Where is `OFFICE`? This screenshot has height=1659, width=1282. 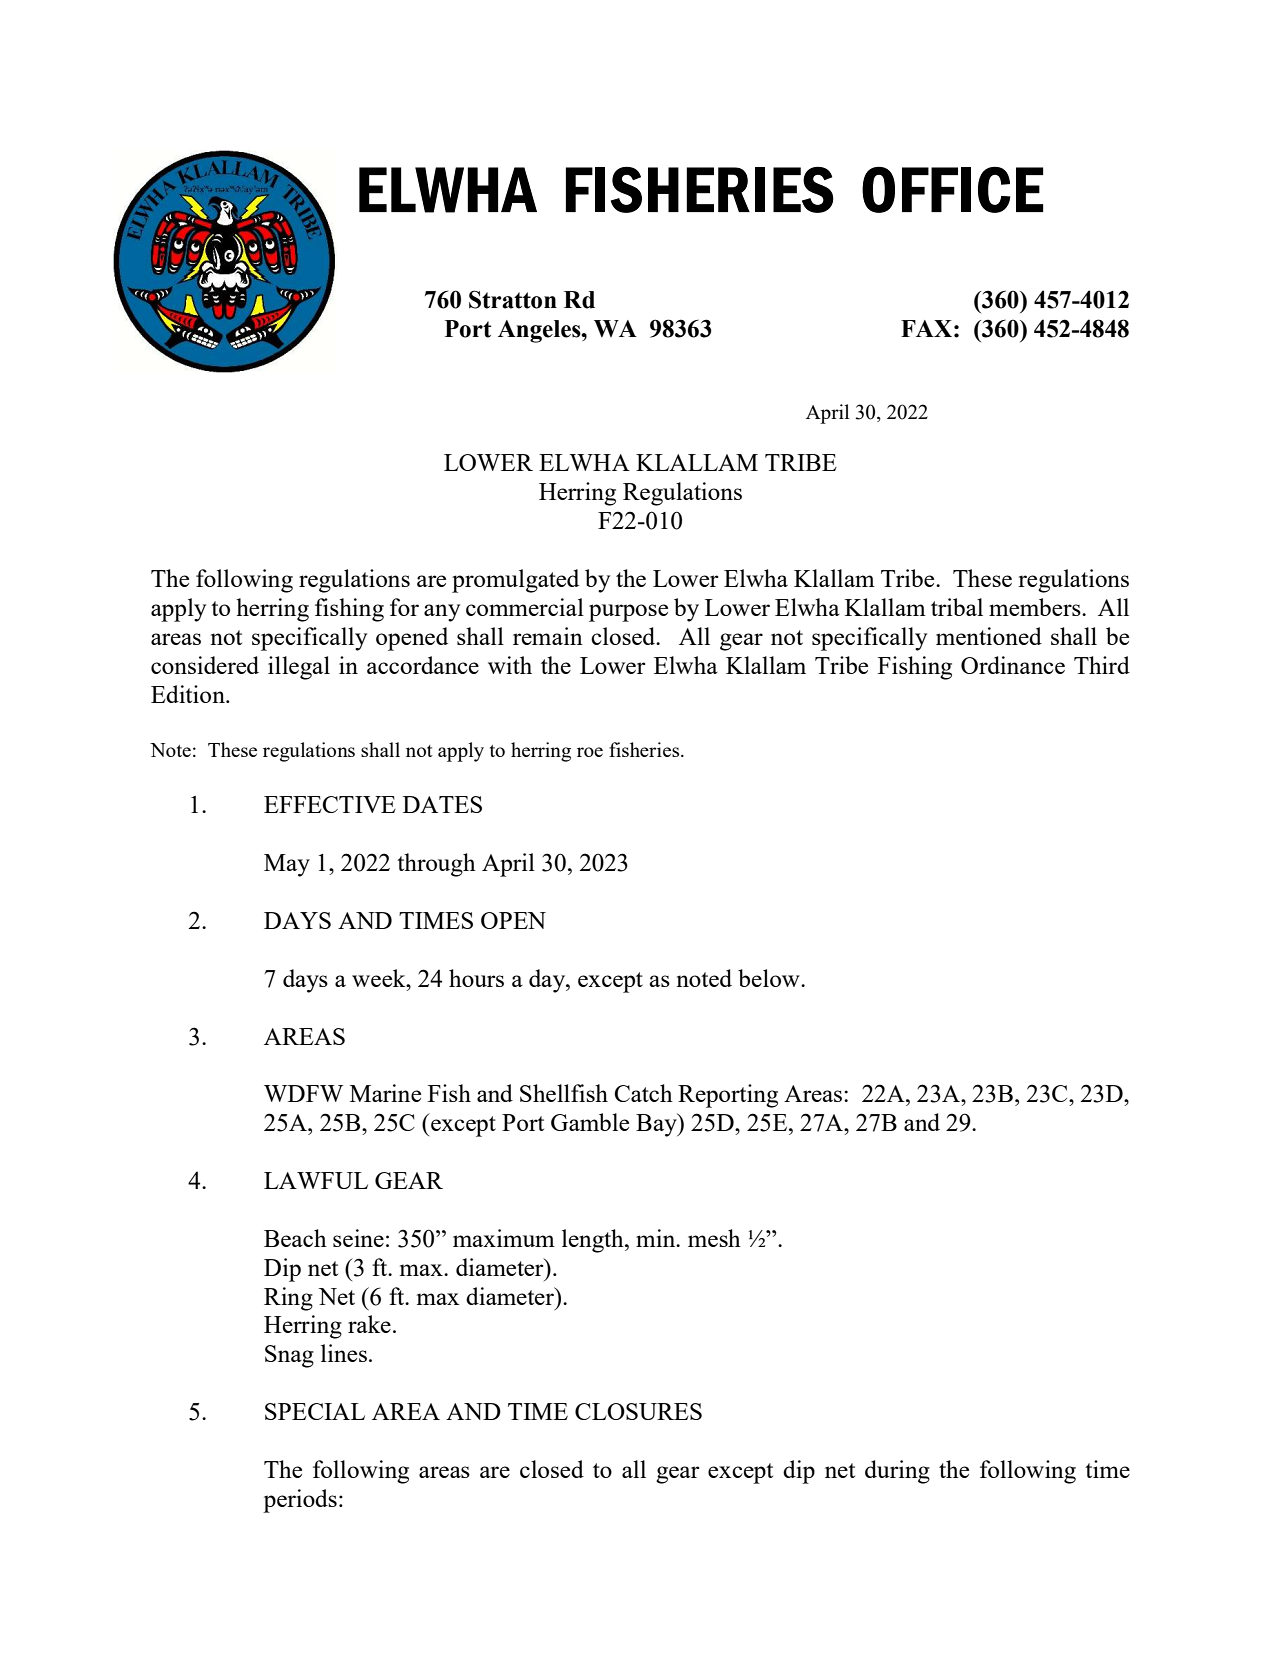 OFFICE is located at coordinates (952, 190).
